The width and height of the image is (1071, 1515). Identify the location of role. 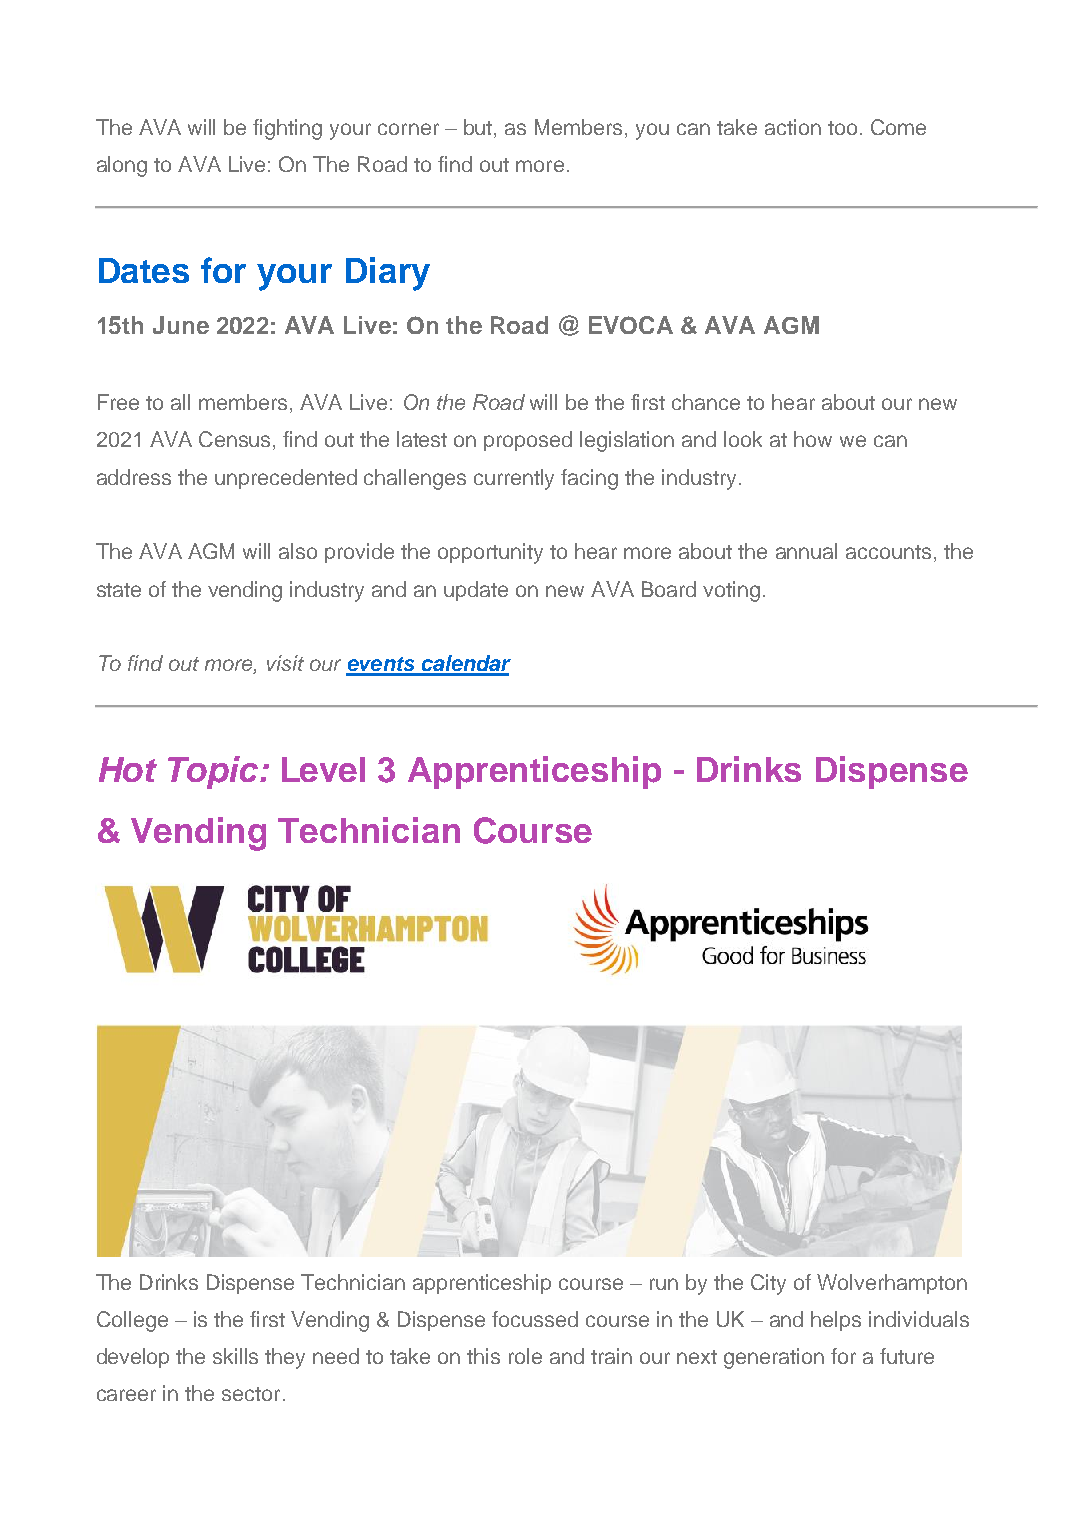
(525, 1356).
